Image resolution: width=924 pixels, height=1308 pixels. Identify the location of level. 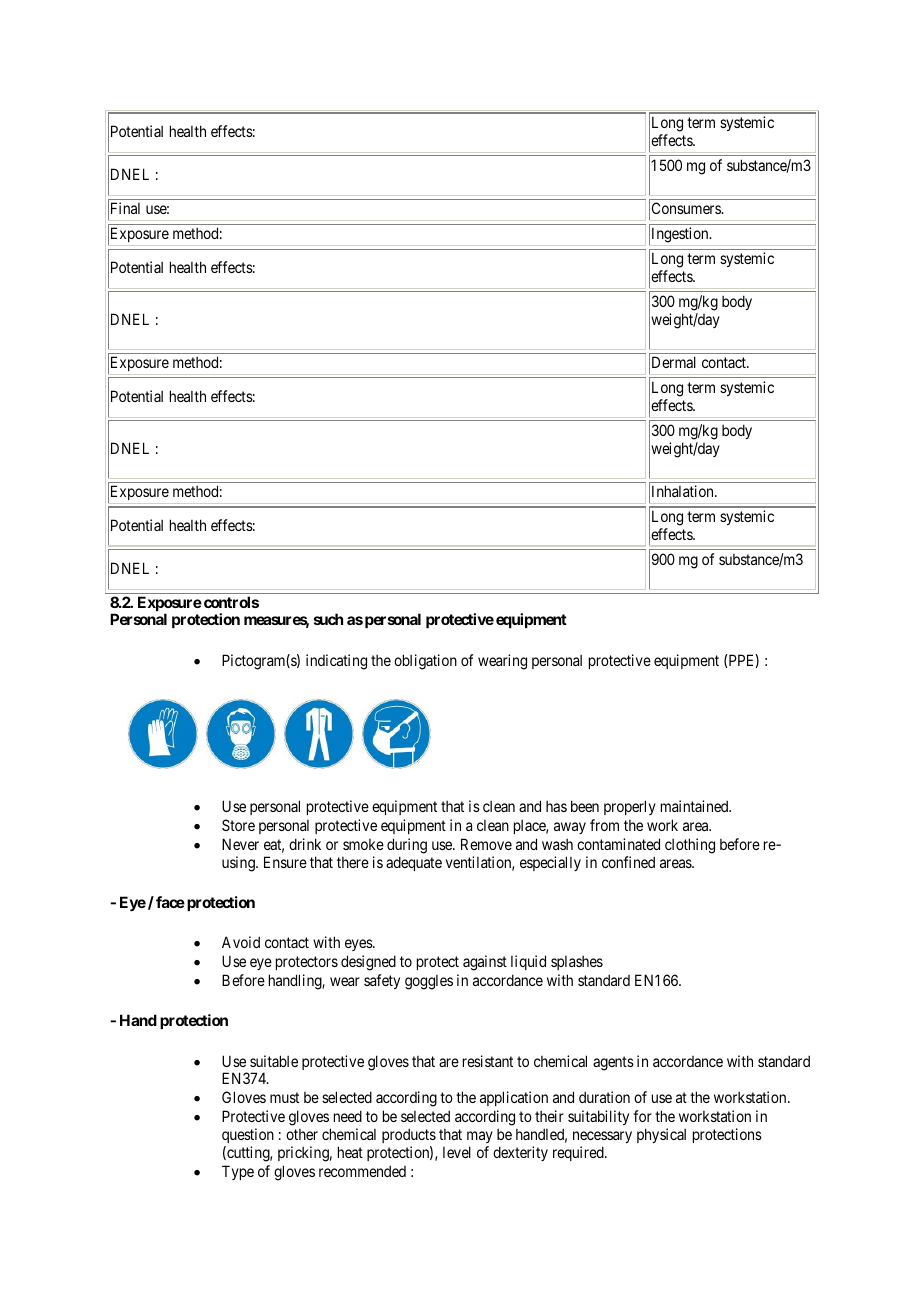
(457, 1152).
